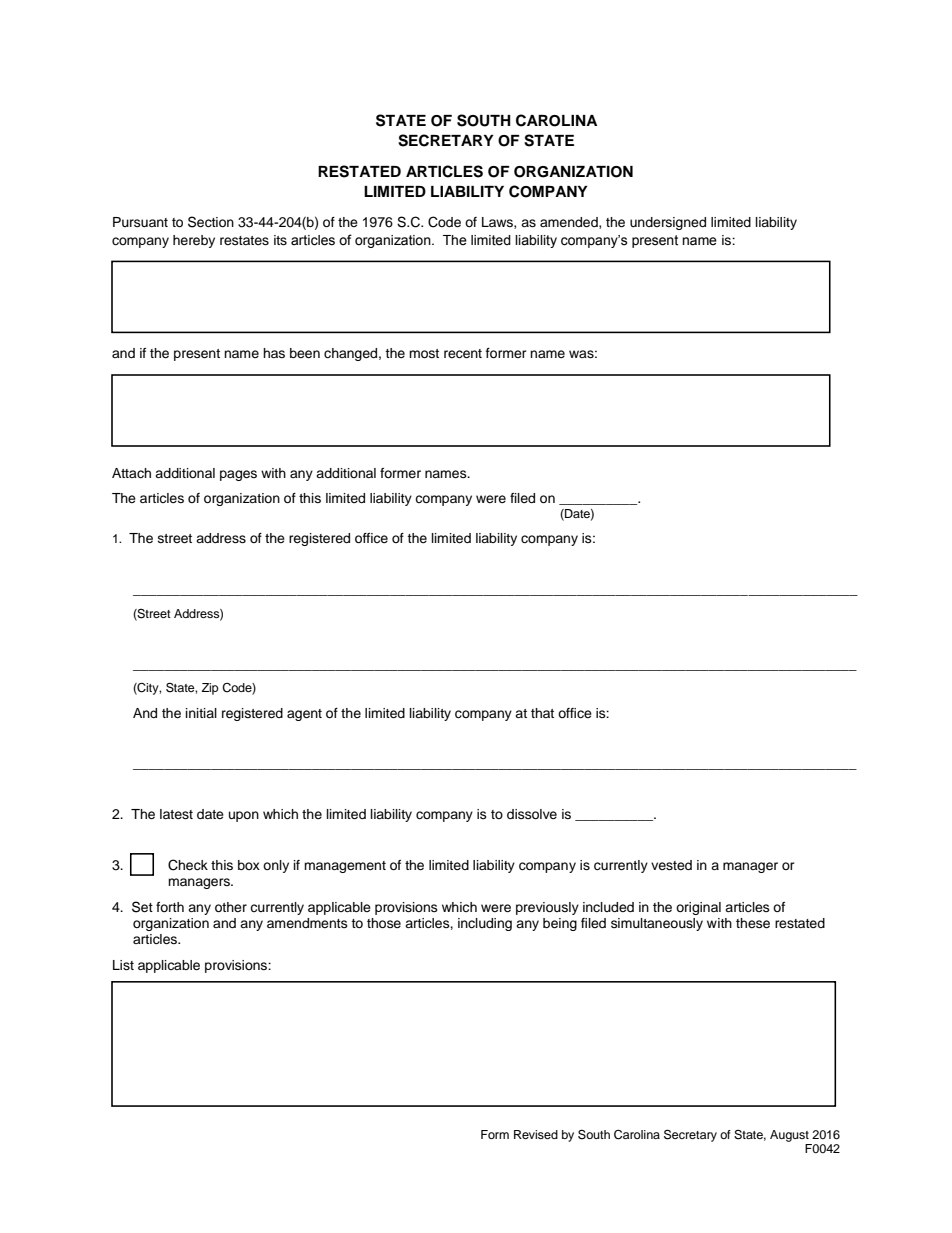 This image has height=1233, width=952. What do you see at coordinates (542, 713) in the image?
I see `that` at bounding box center [542, 713].
